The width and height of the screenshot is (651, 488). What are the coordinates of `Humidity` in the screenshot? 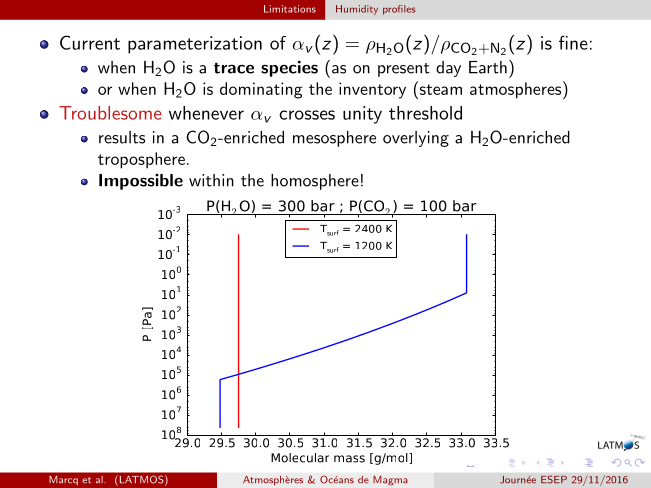 It's located at (357, 10).
